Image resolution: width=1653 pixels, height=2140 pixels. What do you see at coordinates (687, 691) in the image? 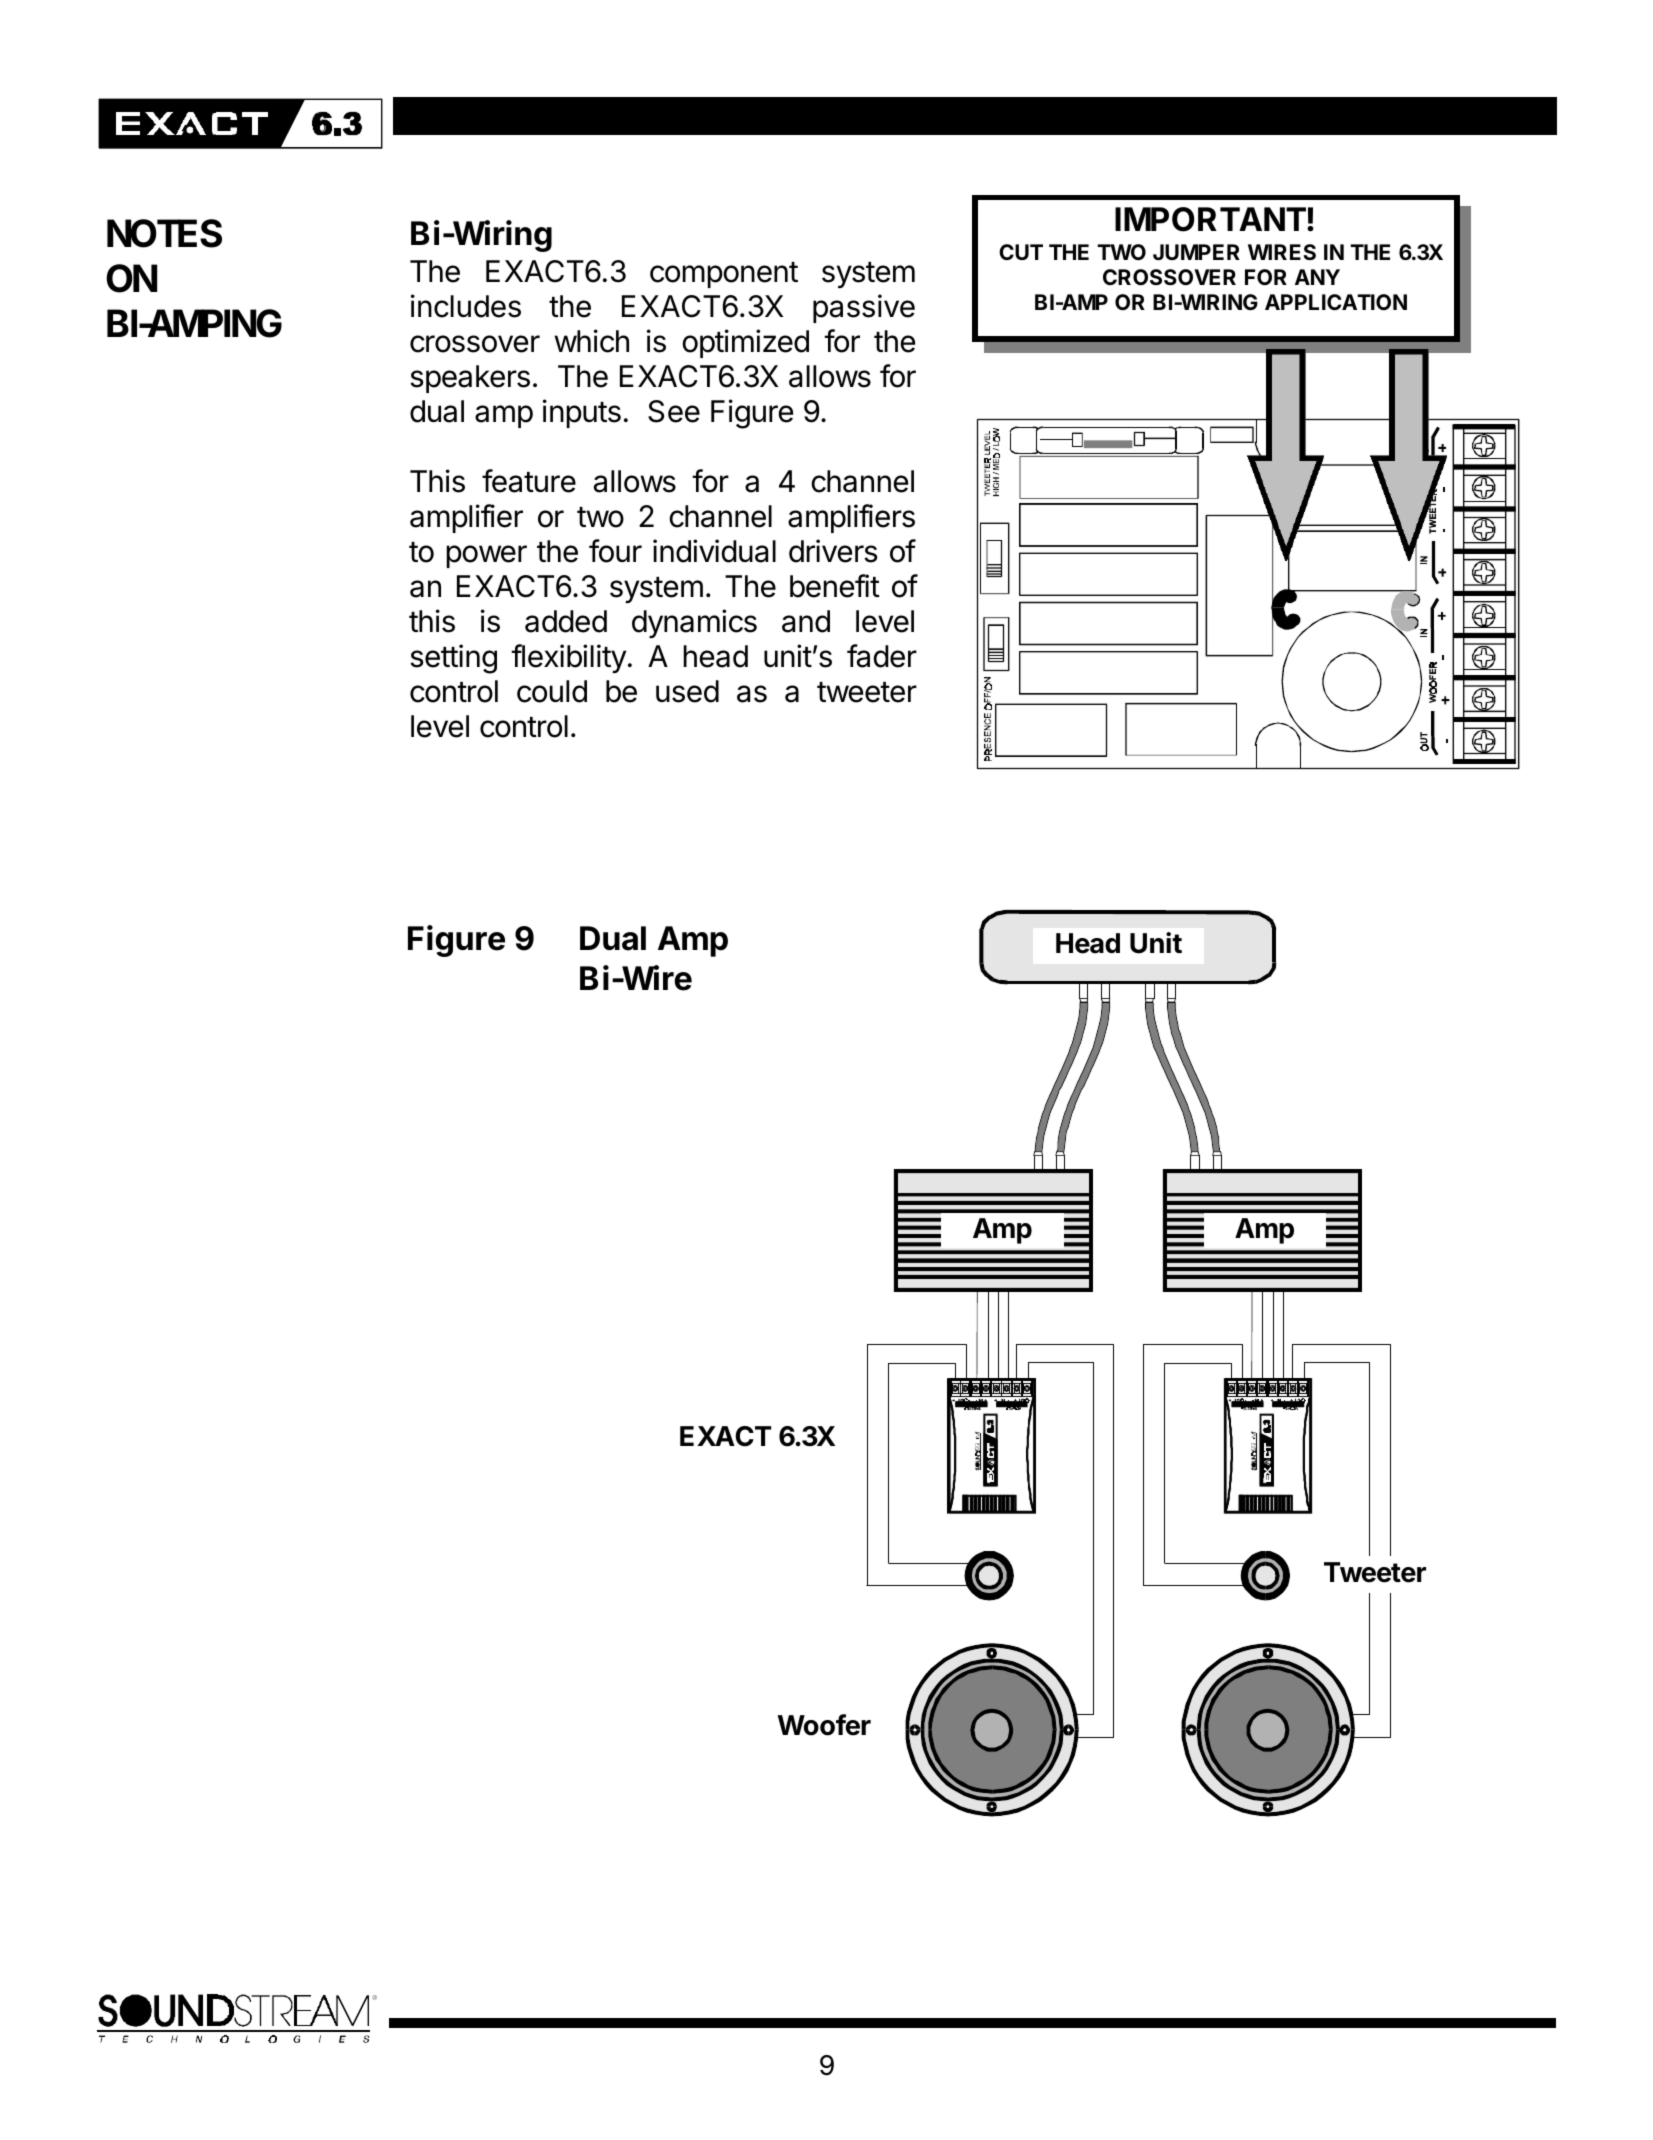
I see `used` at bounding box center [687, 691].
